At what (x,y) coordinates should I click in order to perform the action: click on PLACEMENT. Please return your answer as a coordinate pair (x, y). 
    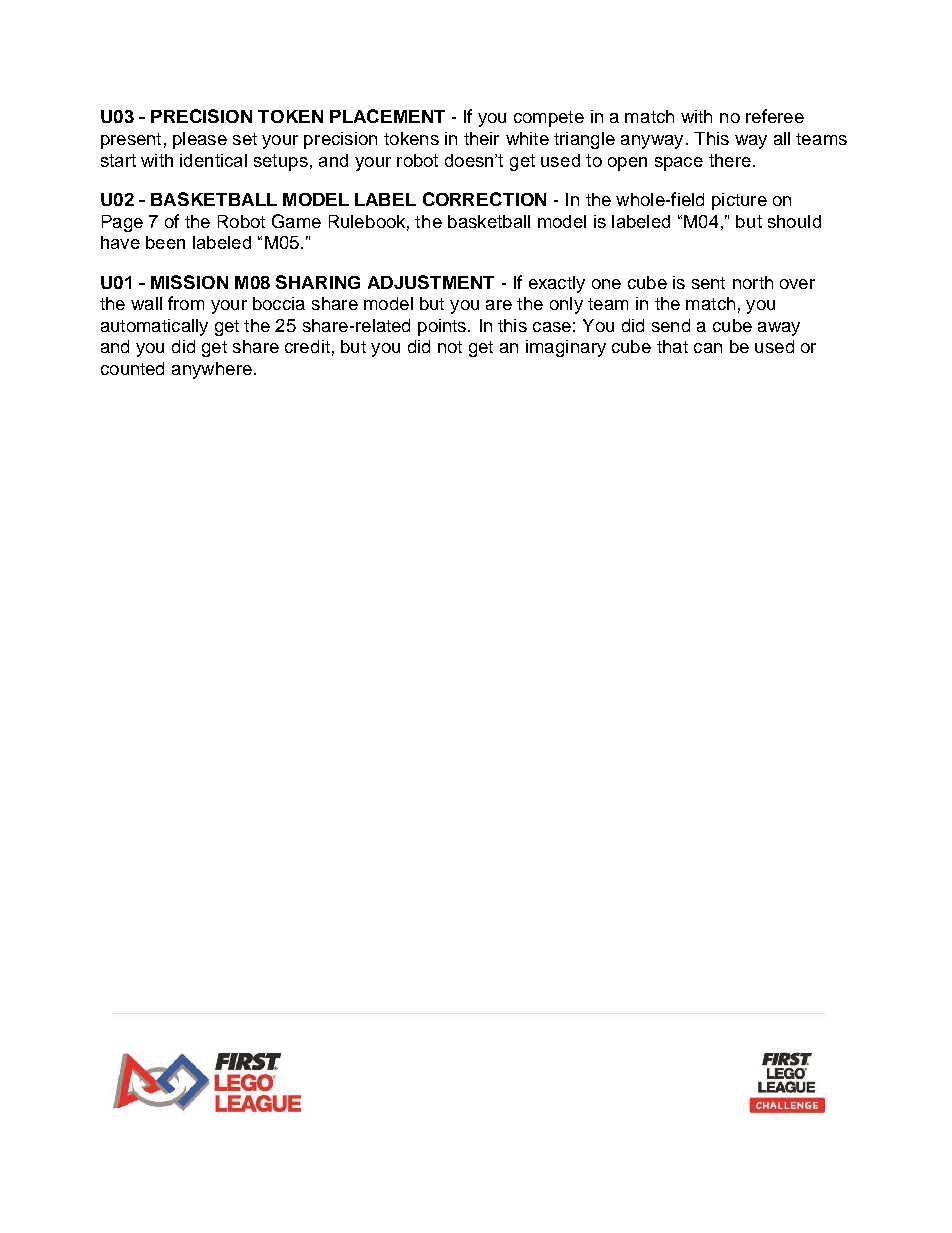
    Looking at the image, I should click on (387, 116).
